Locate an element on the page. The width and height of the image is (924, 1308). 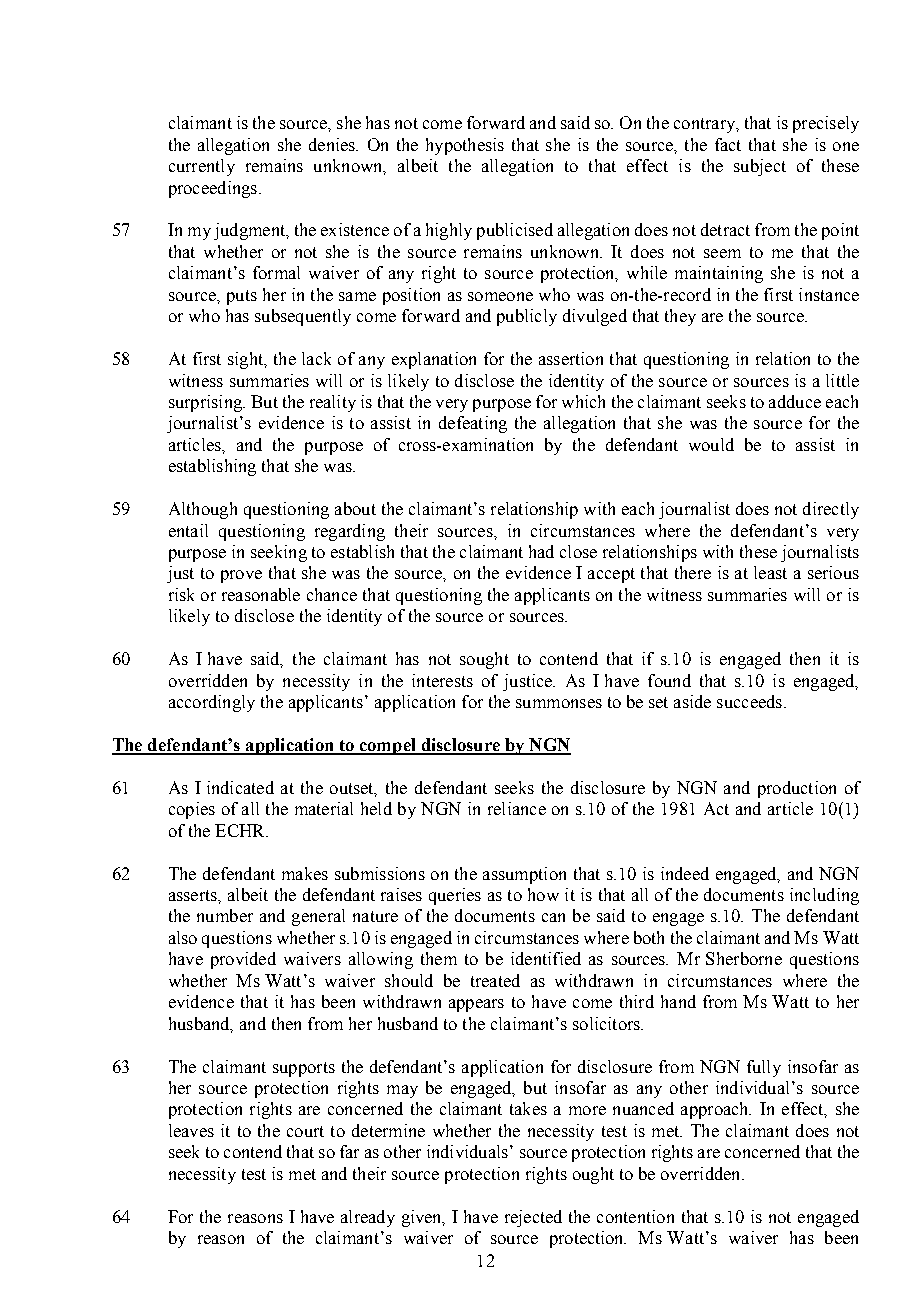
Although is located at coordinates (203, 510).
